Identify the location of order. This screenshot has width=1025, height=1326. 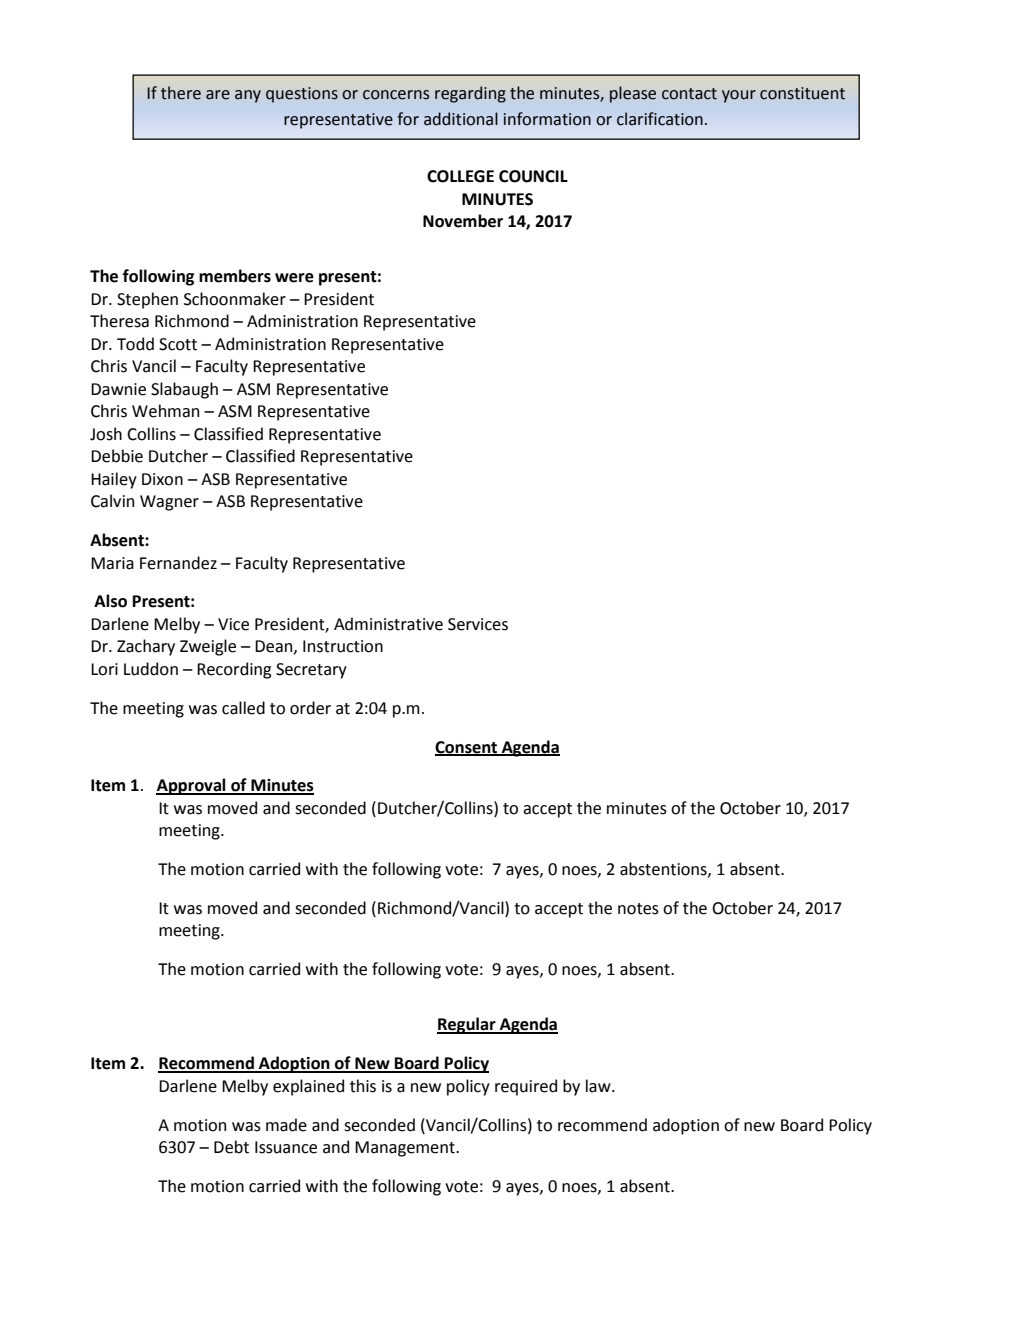
(310, 708).
